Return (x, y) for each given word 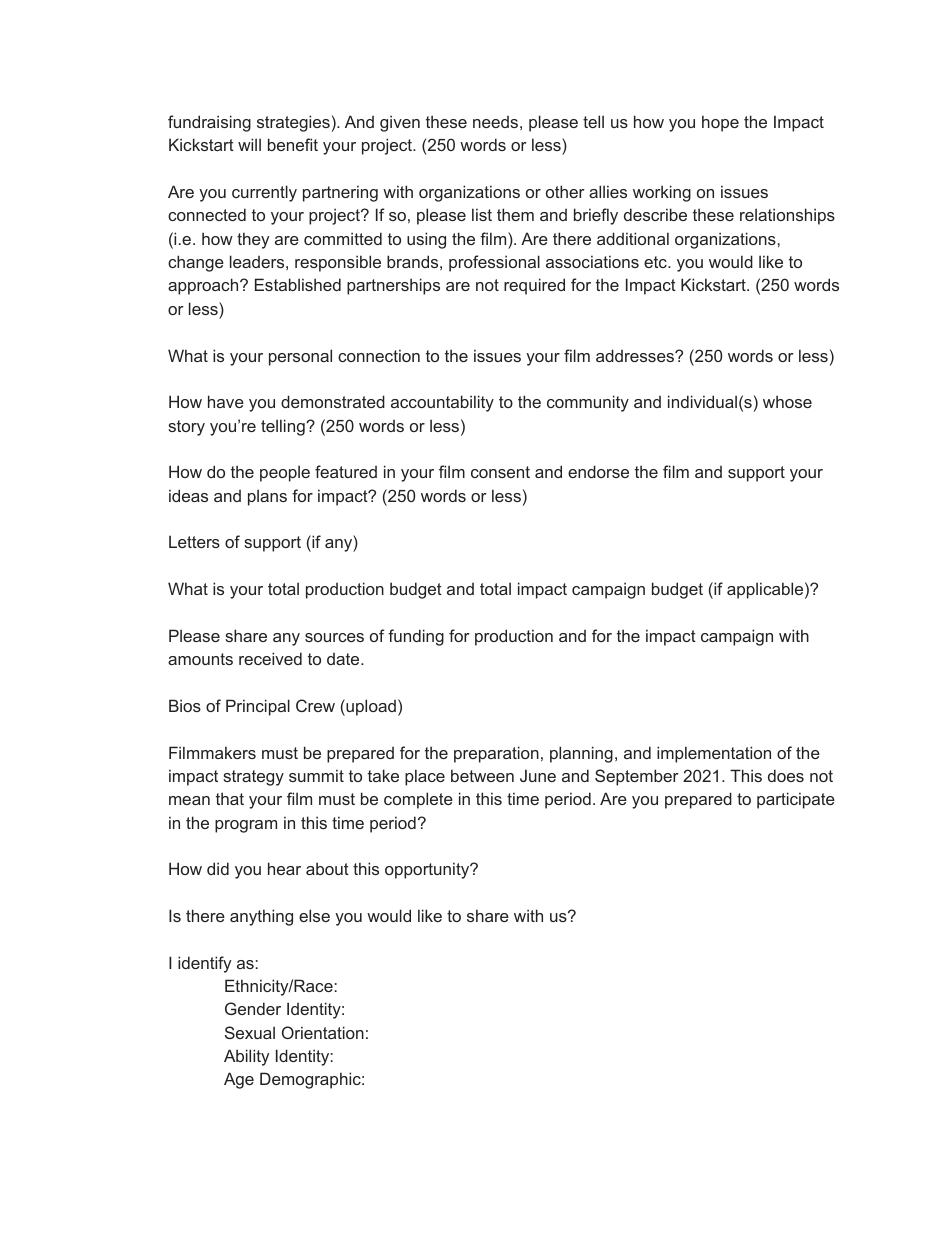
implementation (714, 754)
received (270, 658)
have (226, 401)
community (588, 403)
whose (787, 401)
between (482, 775)
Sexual (250, 1032)
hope (720, 123)
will (249, 144)
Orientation (323, 1032)
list (482, 214)
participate (796, 800)
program (246, 826)
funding (416, 637)
